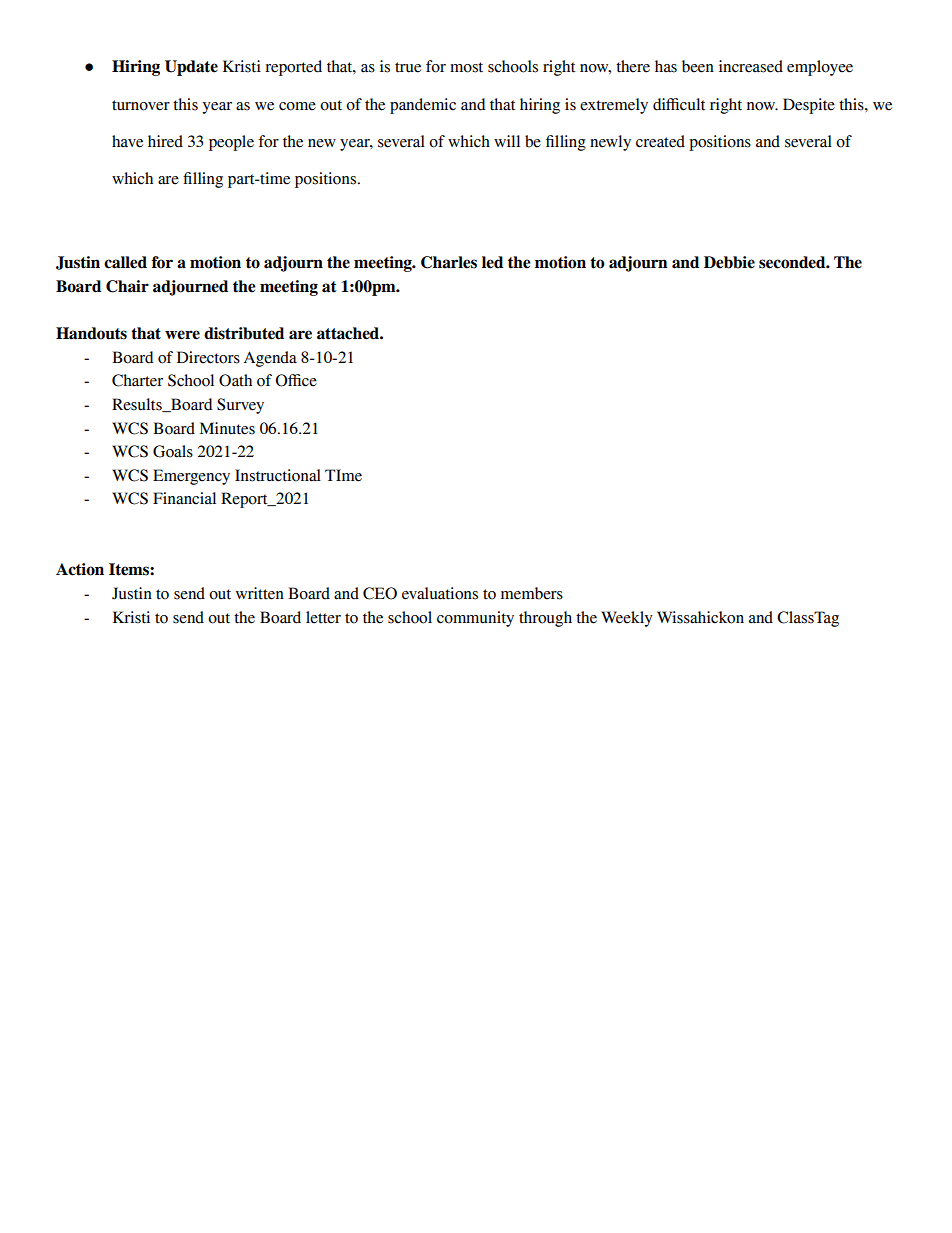 This page has width=952, height=1233. Describe the element at coordinates (440, 593) in the page. I see `evaluations` at that location.
